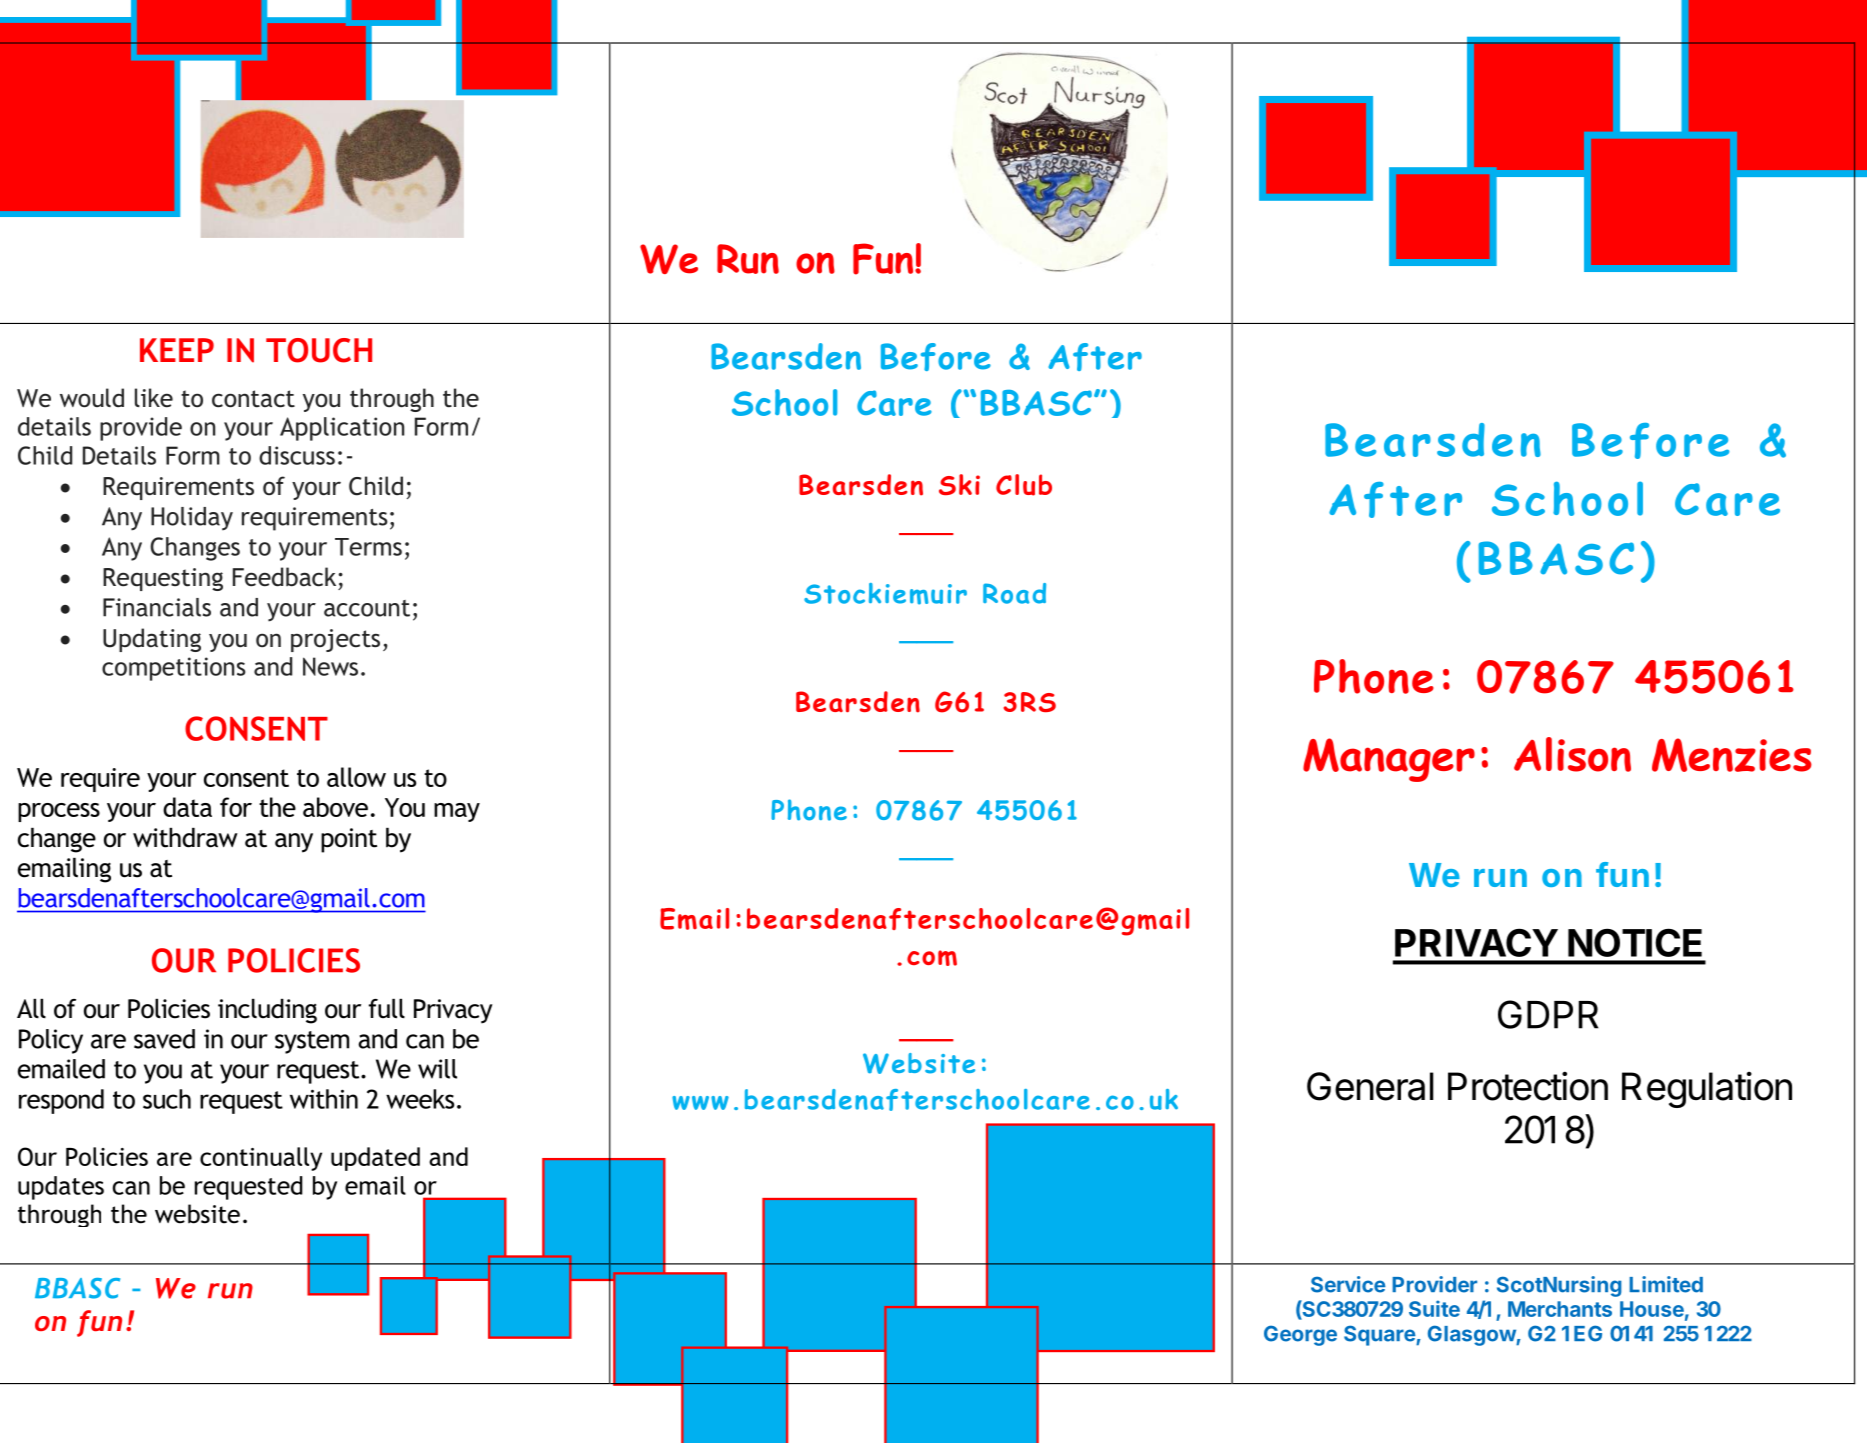 The height and width of the document is (1443, 1867). I want to click on contact, so click(253, 399).
